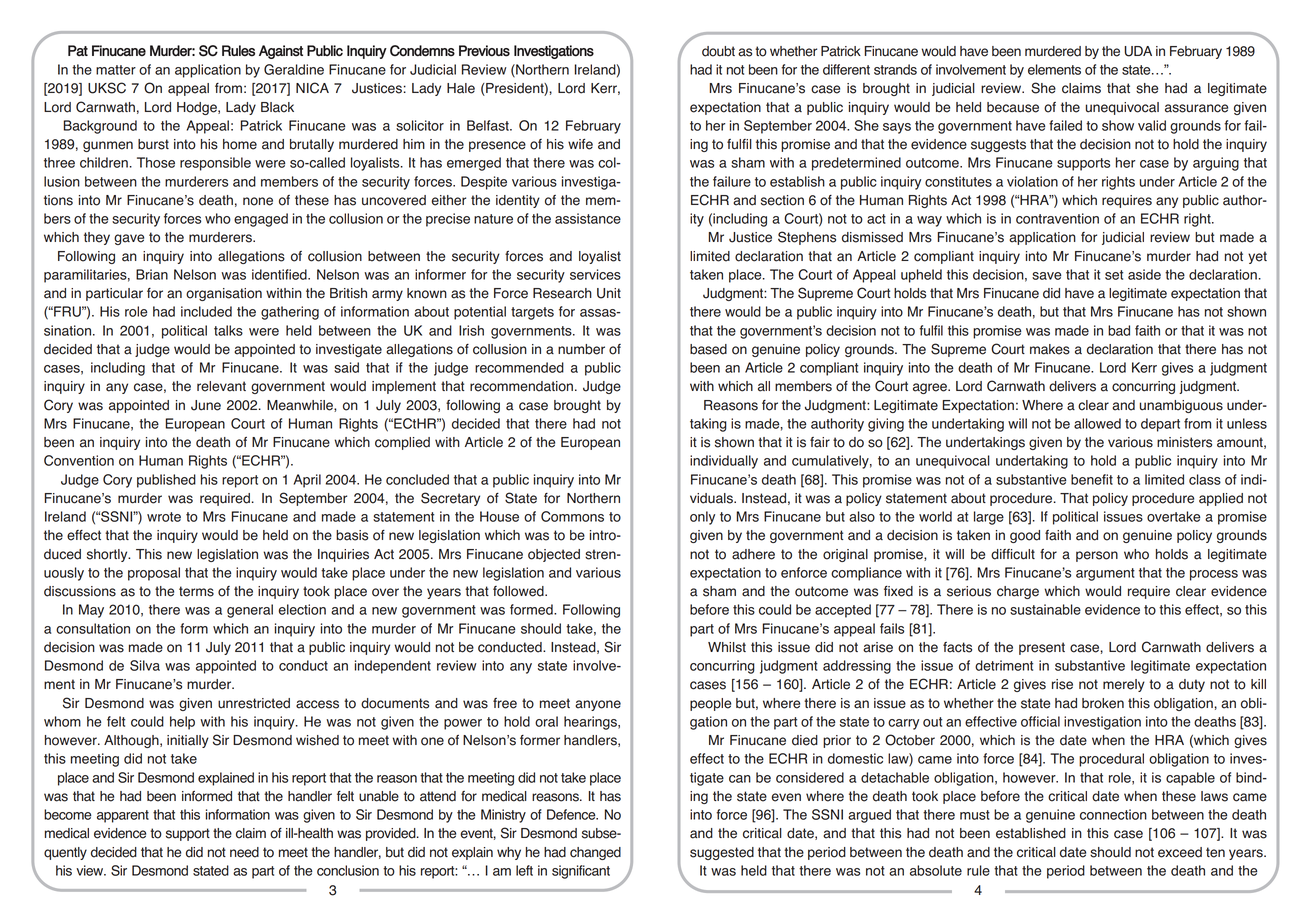 Image resolution: width=1308 pixels, height=924 pixels. What do you see at coordinates (722, 853) in the page?
I see `suggested` at bounding box center [722, 853].
